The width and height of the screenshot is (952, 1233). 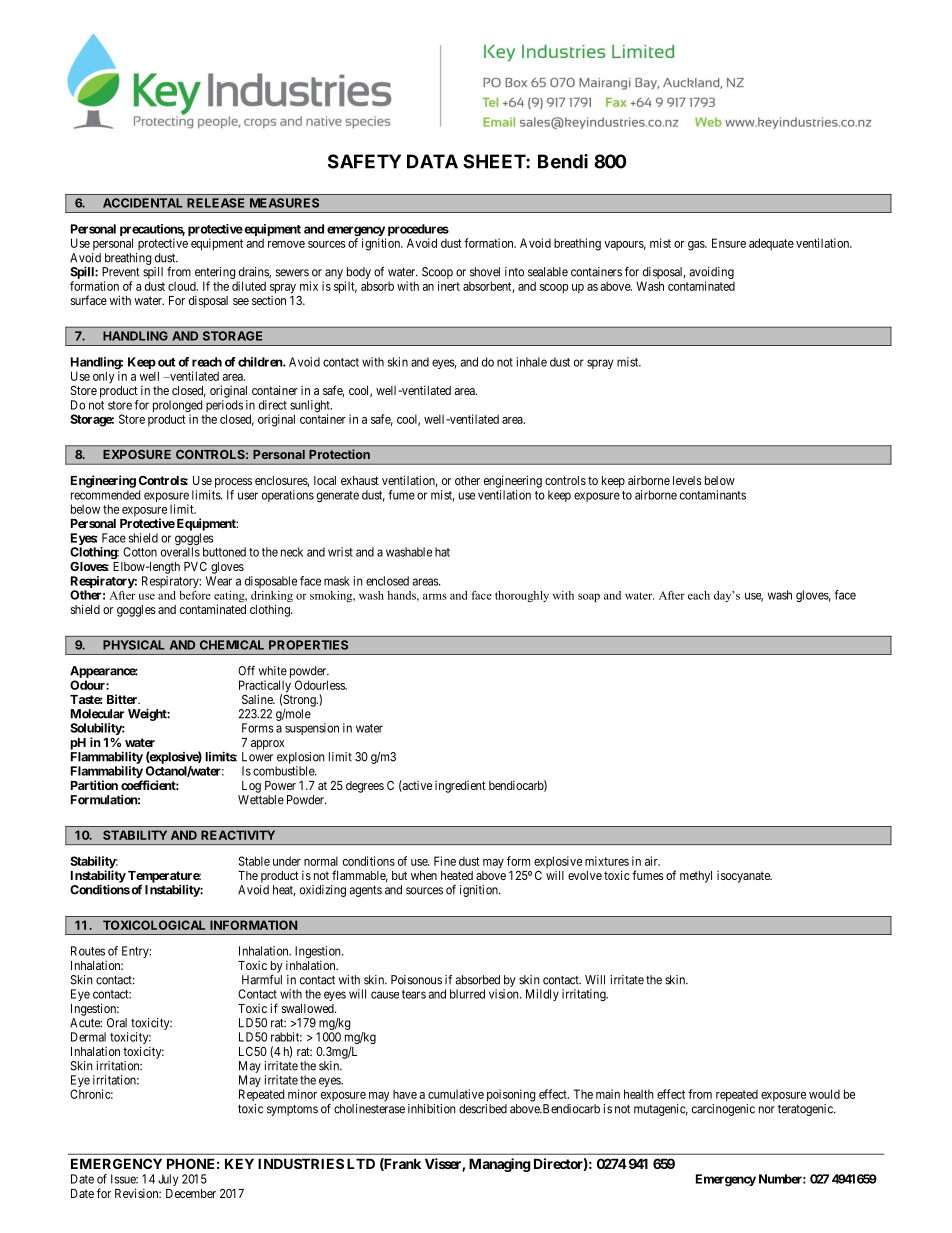 I want to click on Ensure, so click(x=729, y=243).
